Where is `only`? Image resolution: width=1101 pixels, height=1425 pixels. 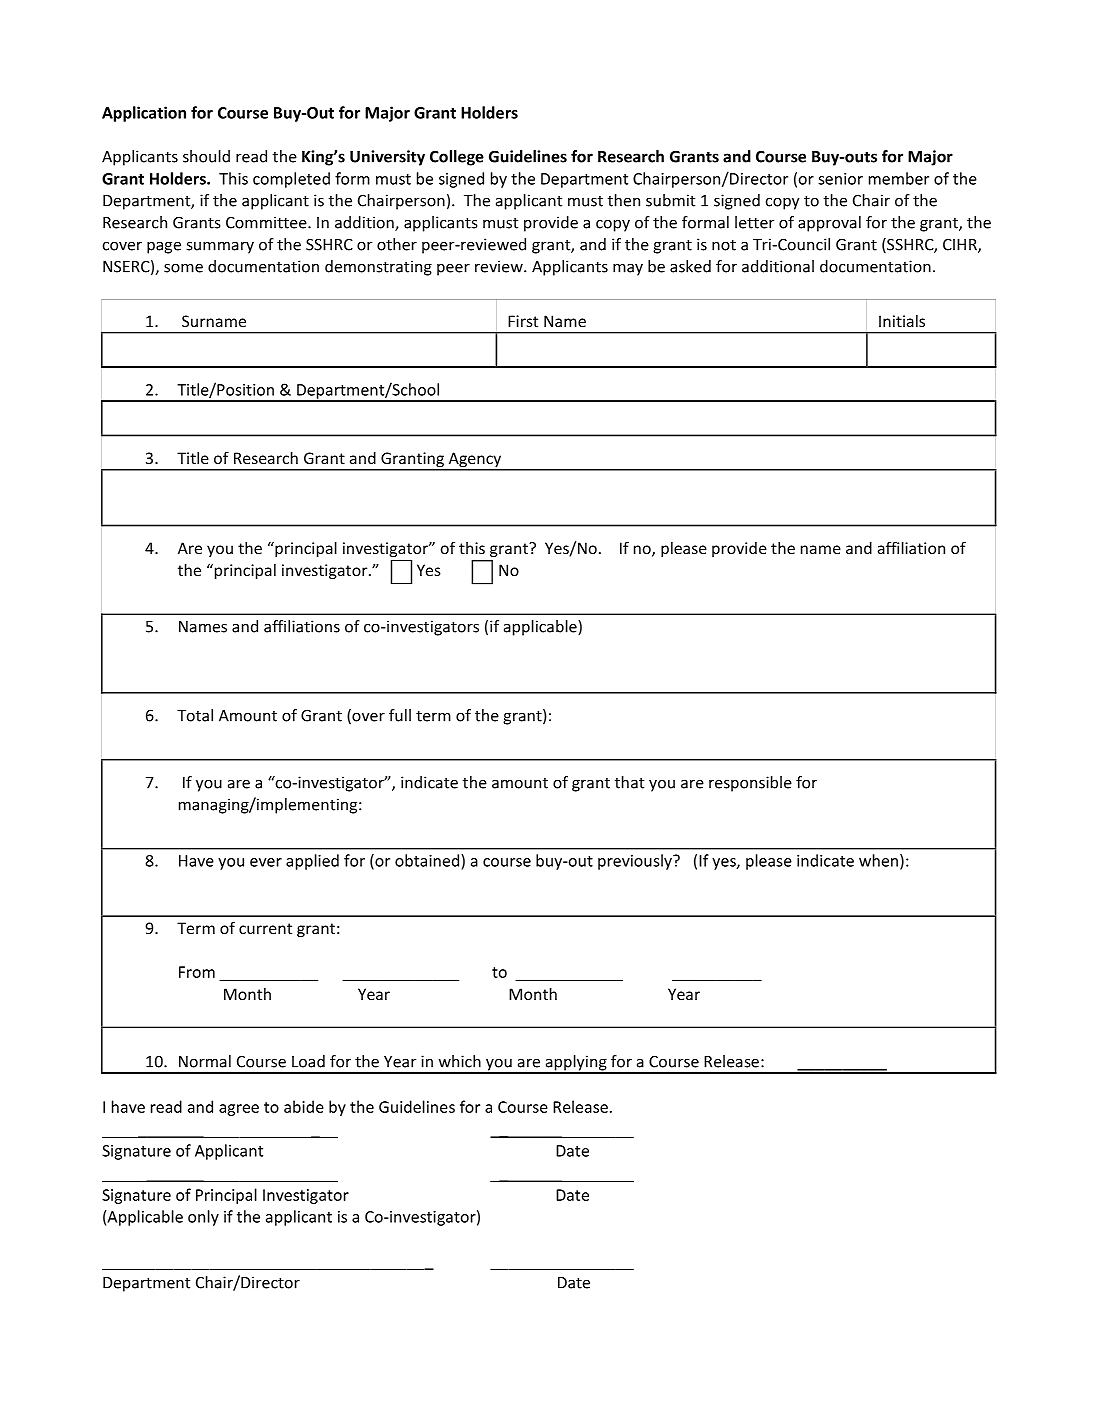 only is located at coordinates (203, 1218).
